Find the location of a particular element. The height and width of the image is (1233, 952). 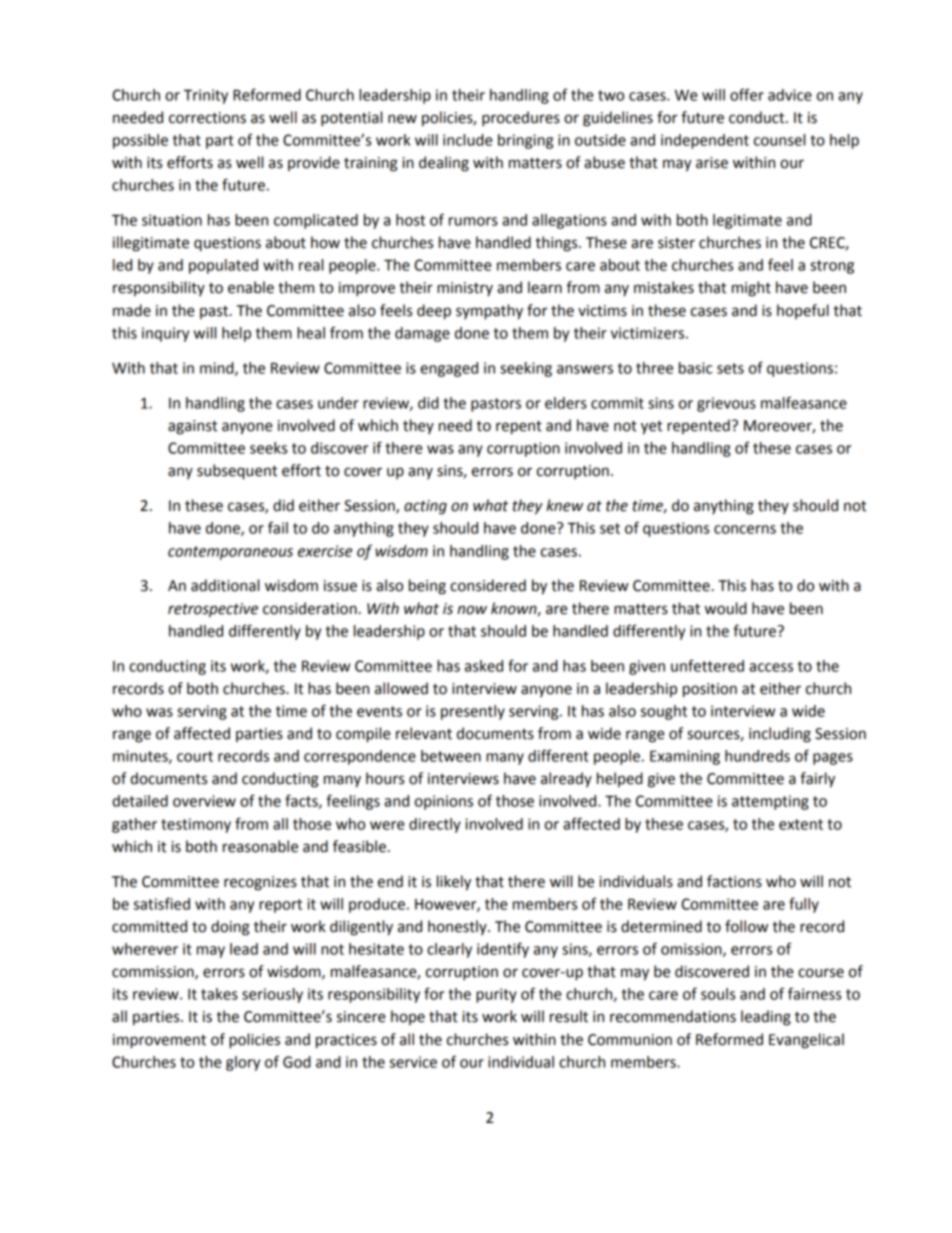

Evangelical is located at coordinates (806, 1041).
